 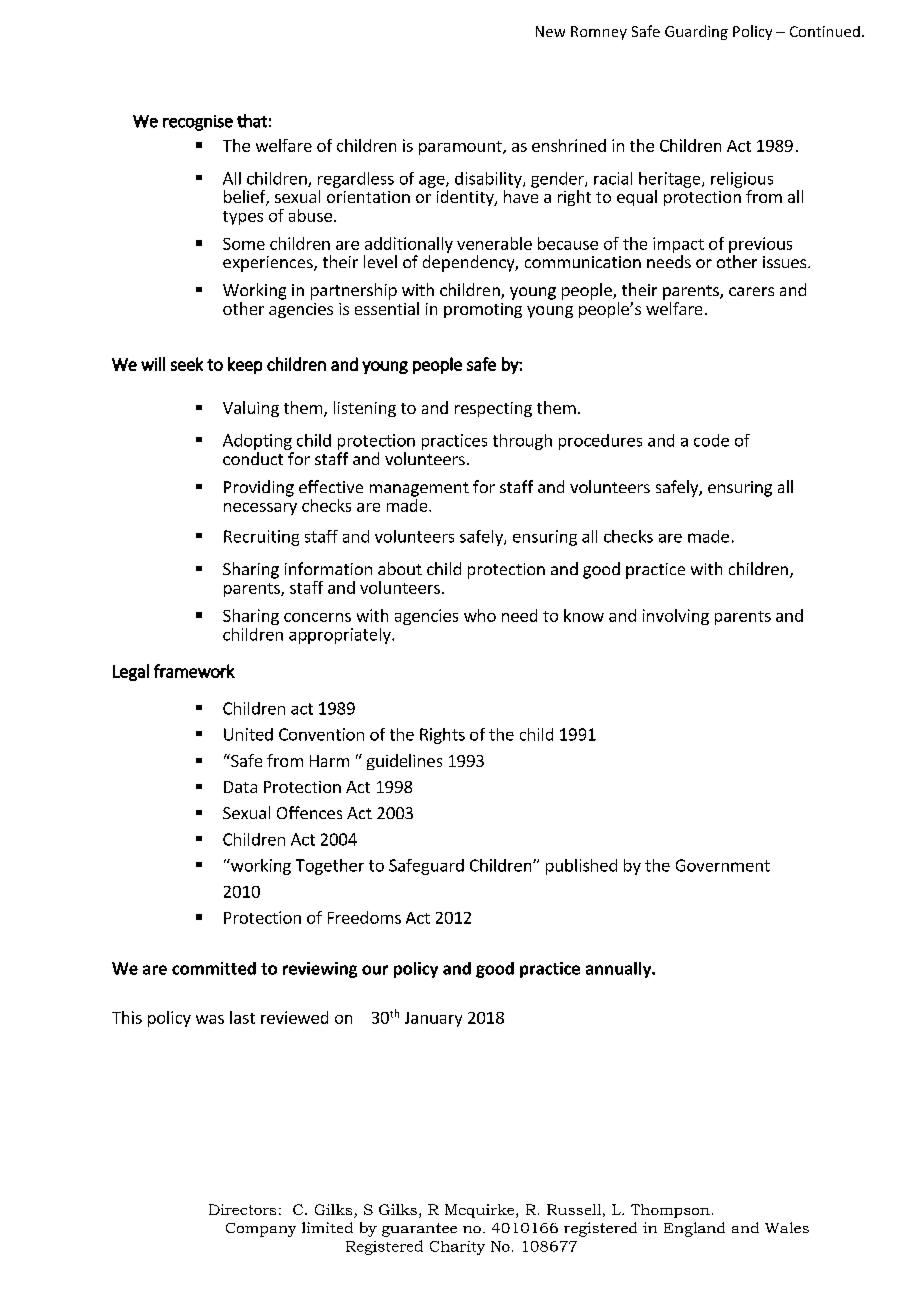 What do you see at coordinates (364, 917) in the document?
I see `Freedoms` at bounding box center [364, 917].
